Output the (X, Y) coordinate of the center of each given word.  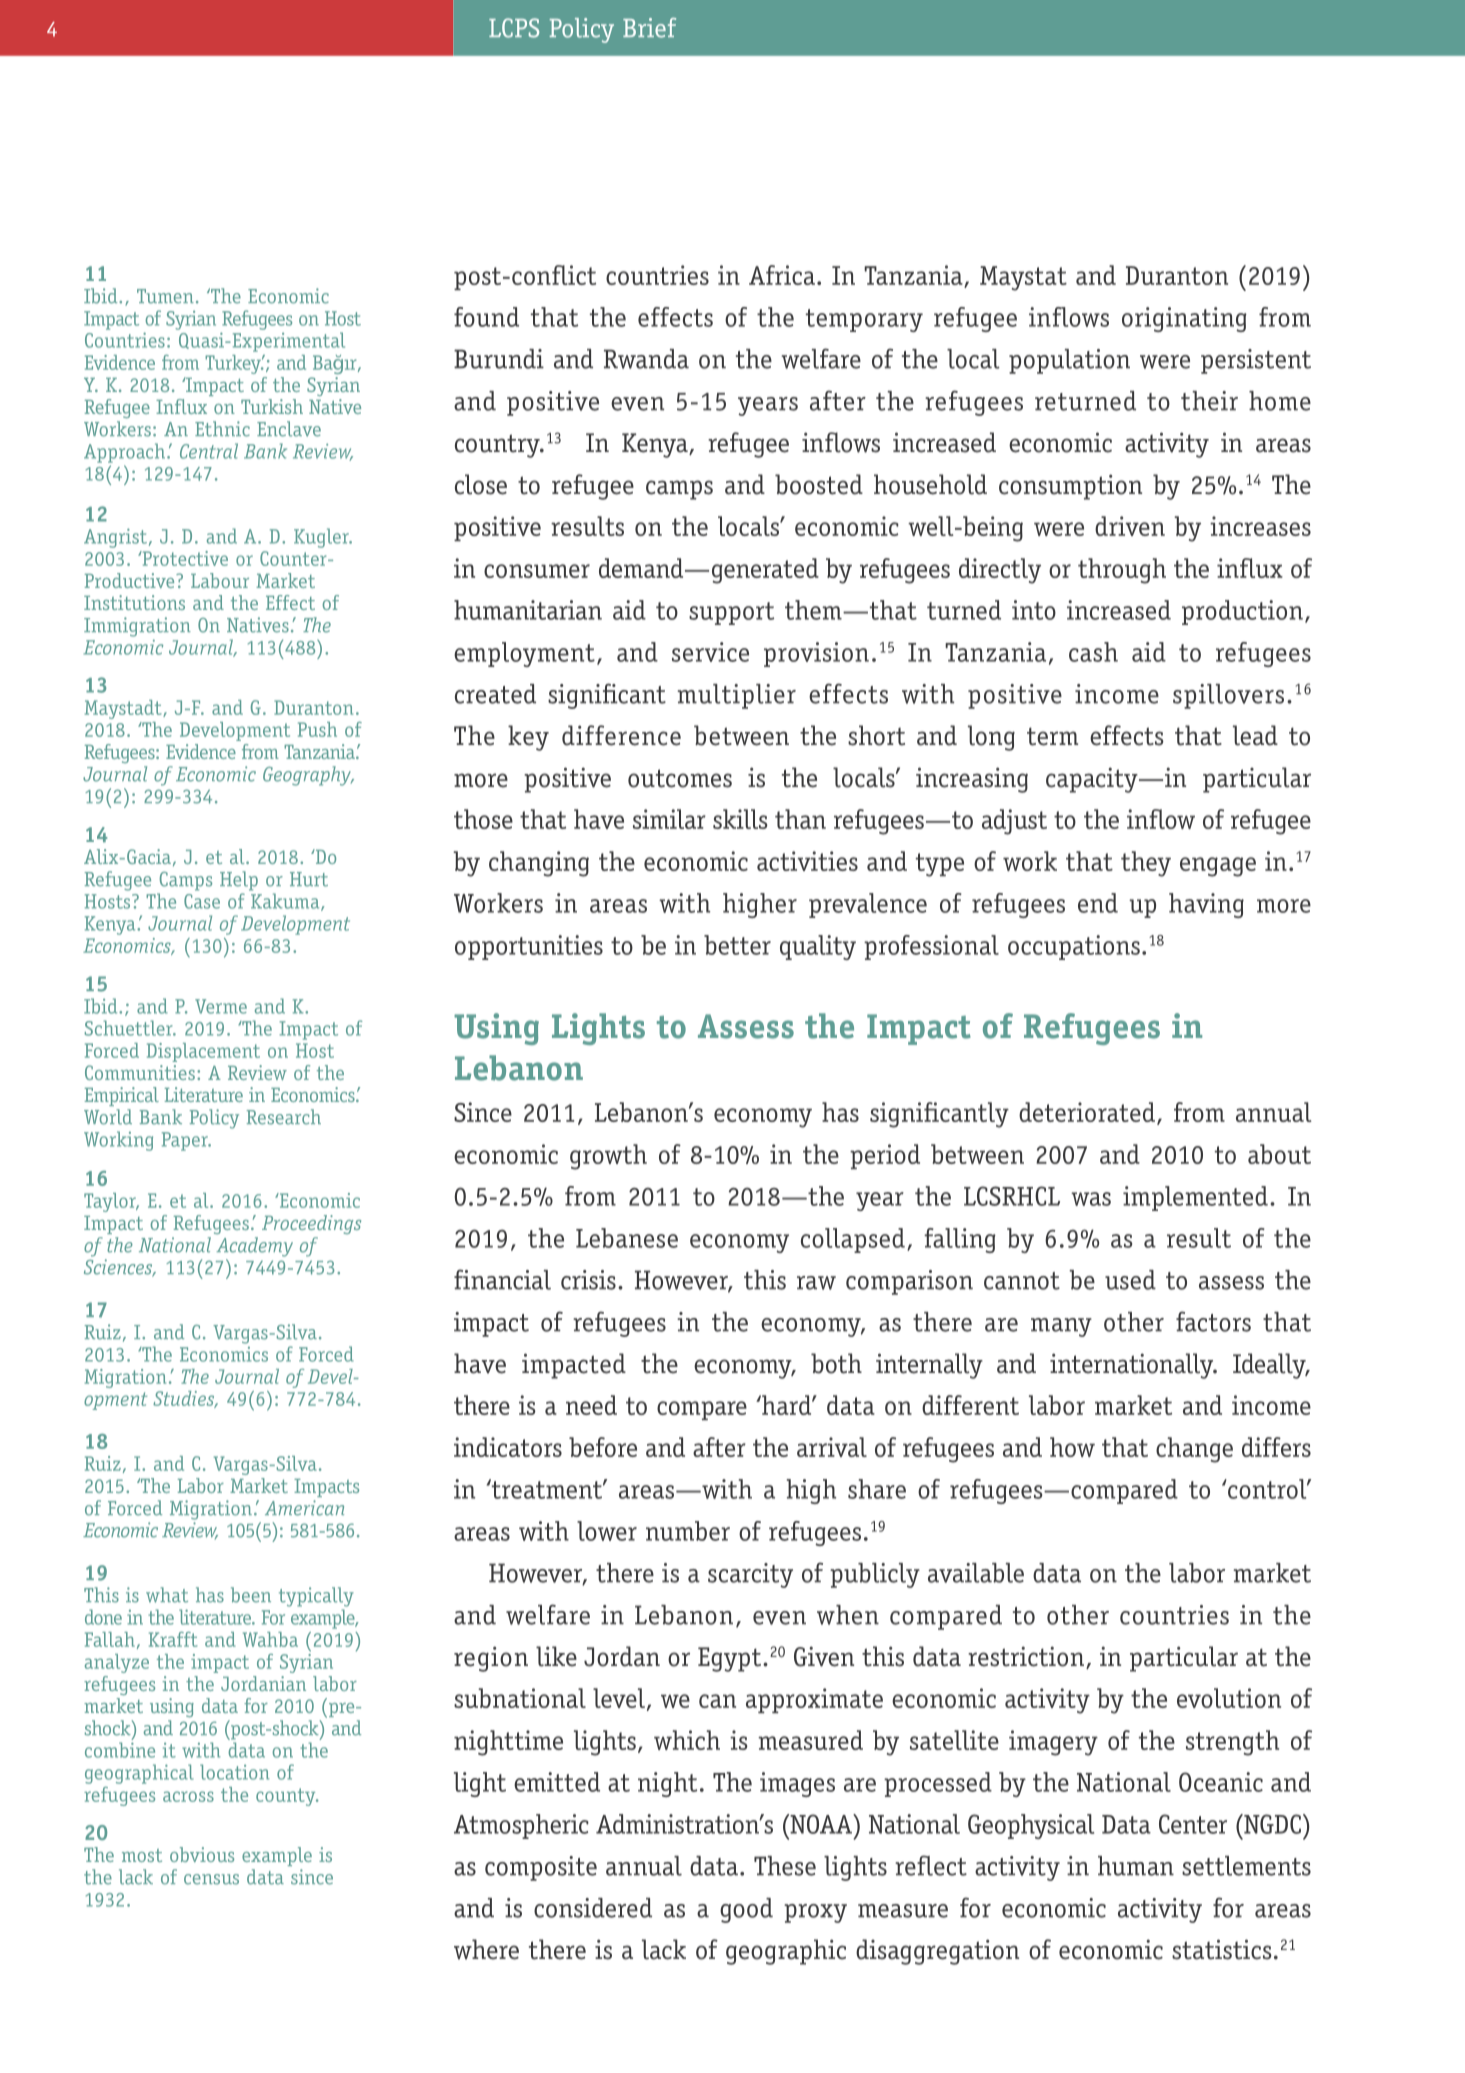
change (1194, 1450)
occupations (1074, 947)
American (304, 1508)
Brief (649, 28)
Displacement (203, 1052)
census (211, 1879)
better (737, 945)
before (603, 1447)
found (486, 317)
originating (1184, 319)
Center (1193, 1824)
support (731, 613)
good (746, 1910)
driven (1130, 526)
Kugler (322, 538)
